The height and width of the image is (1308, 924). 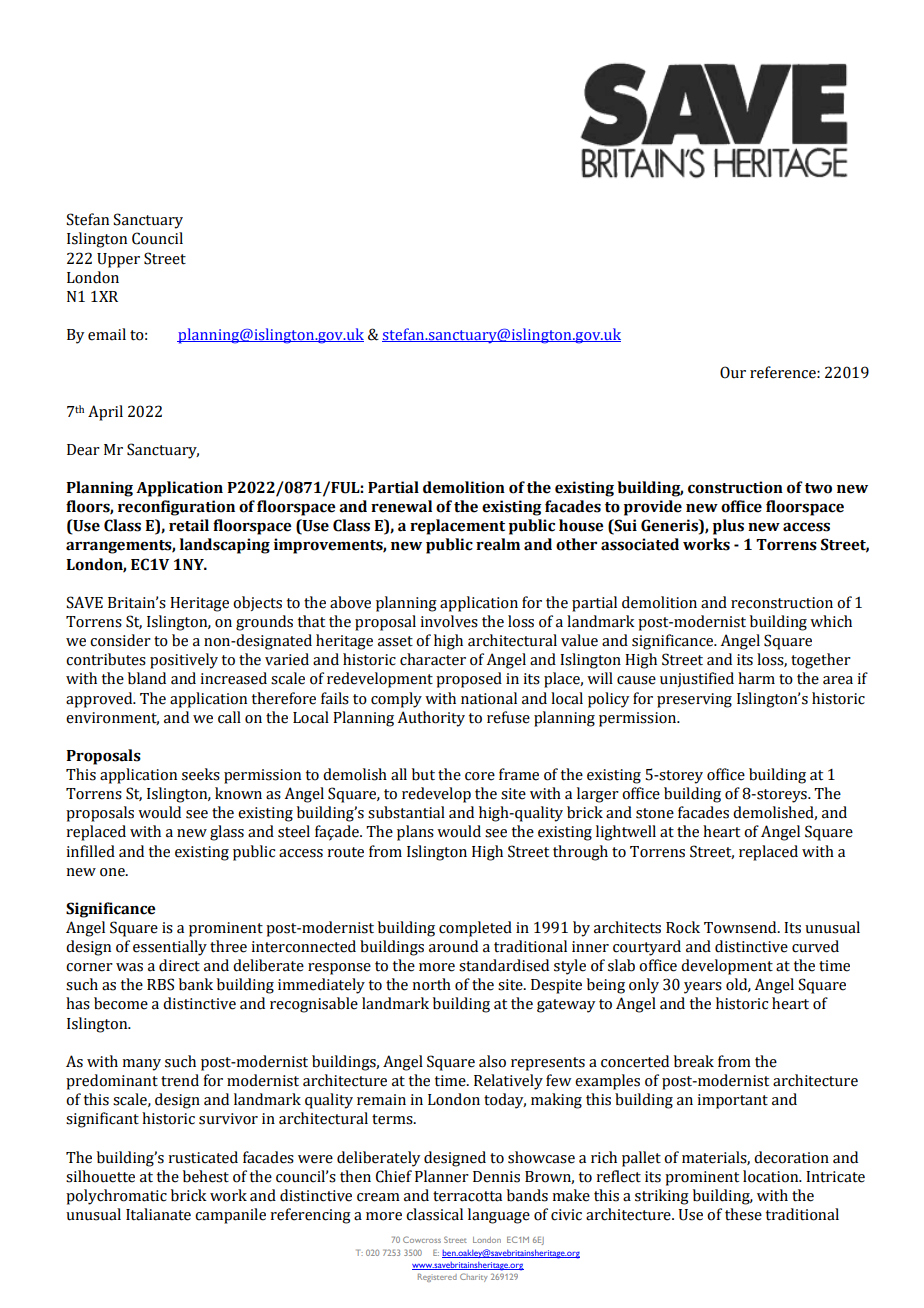 What do you see at coordinates (116, 1197) in the image?
I see `polychromatic` at bounding box center [116, 1197].
